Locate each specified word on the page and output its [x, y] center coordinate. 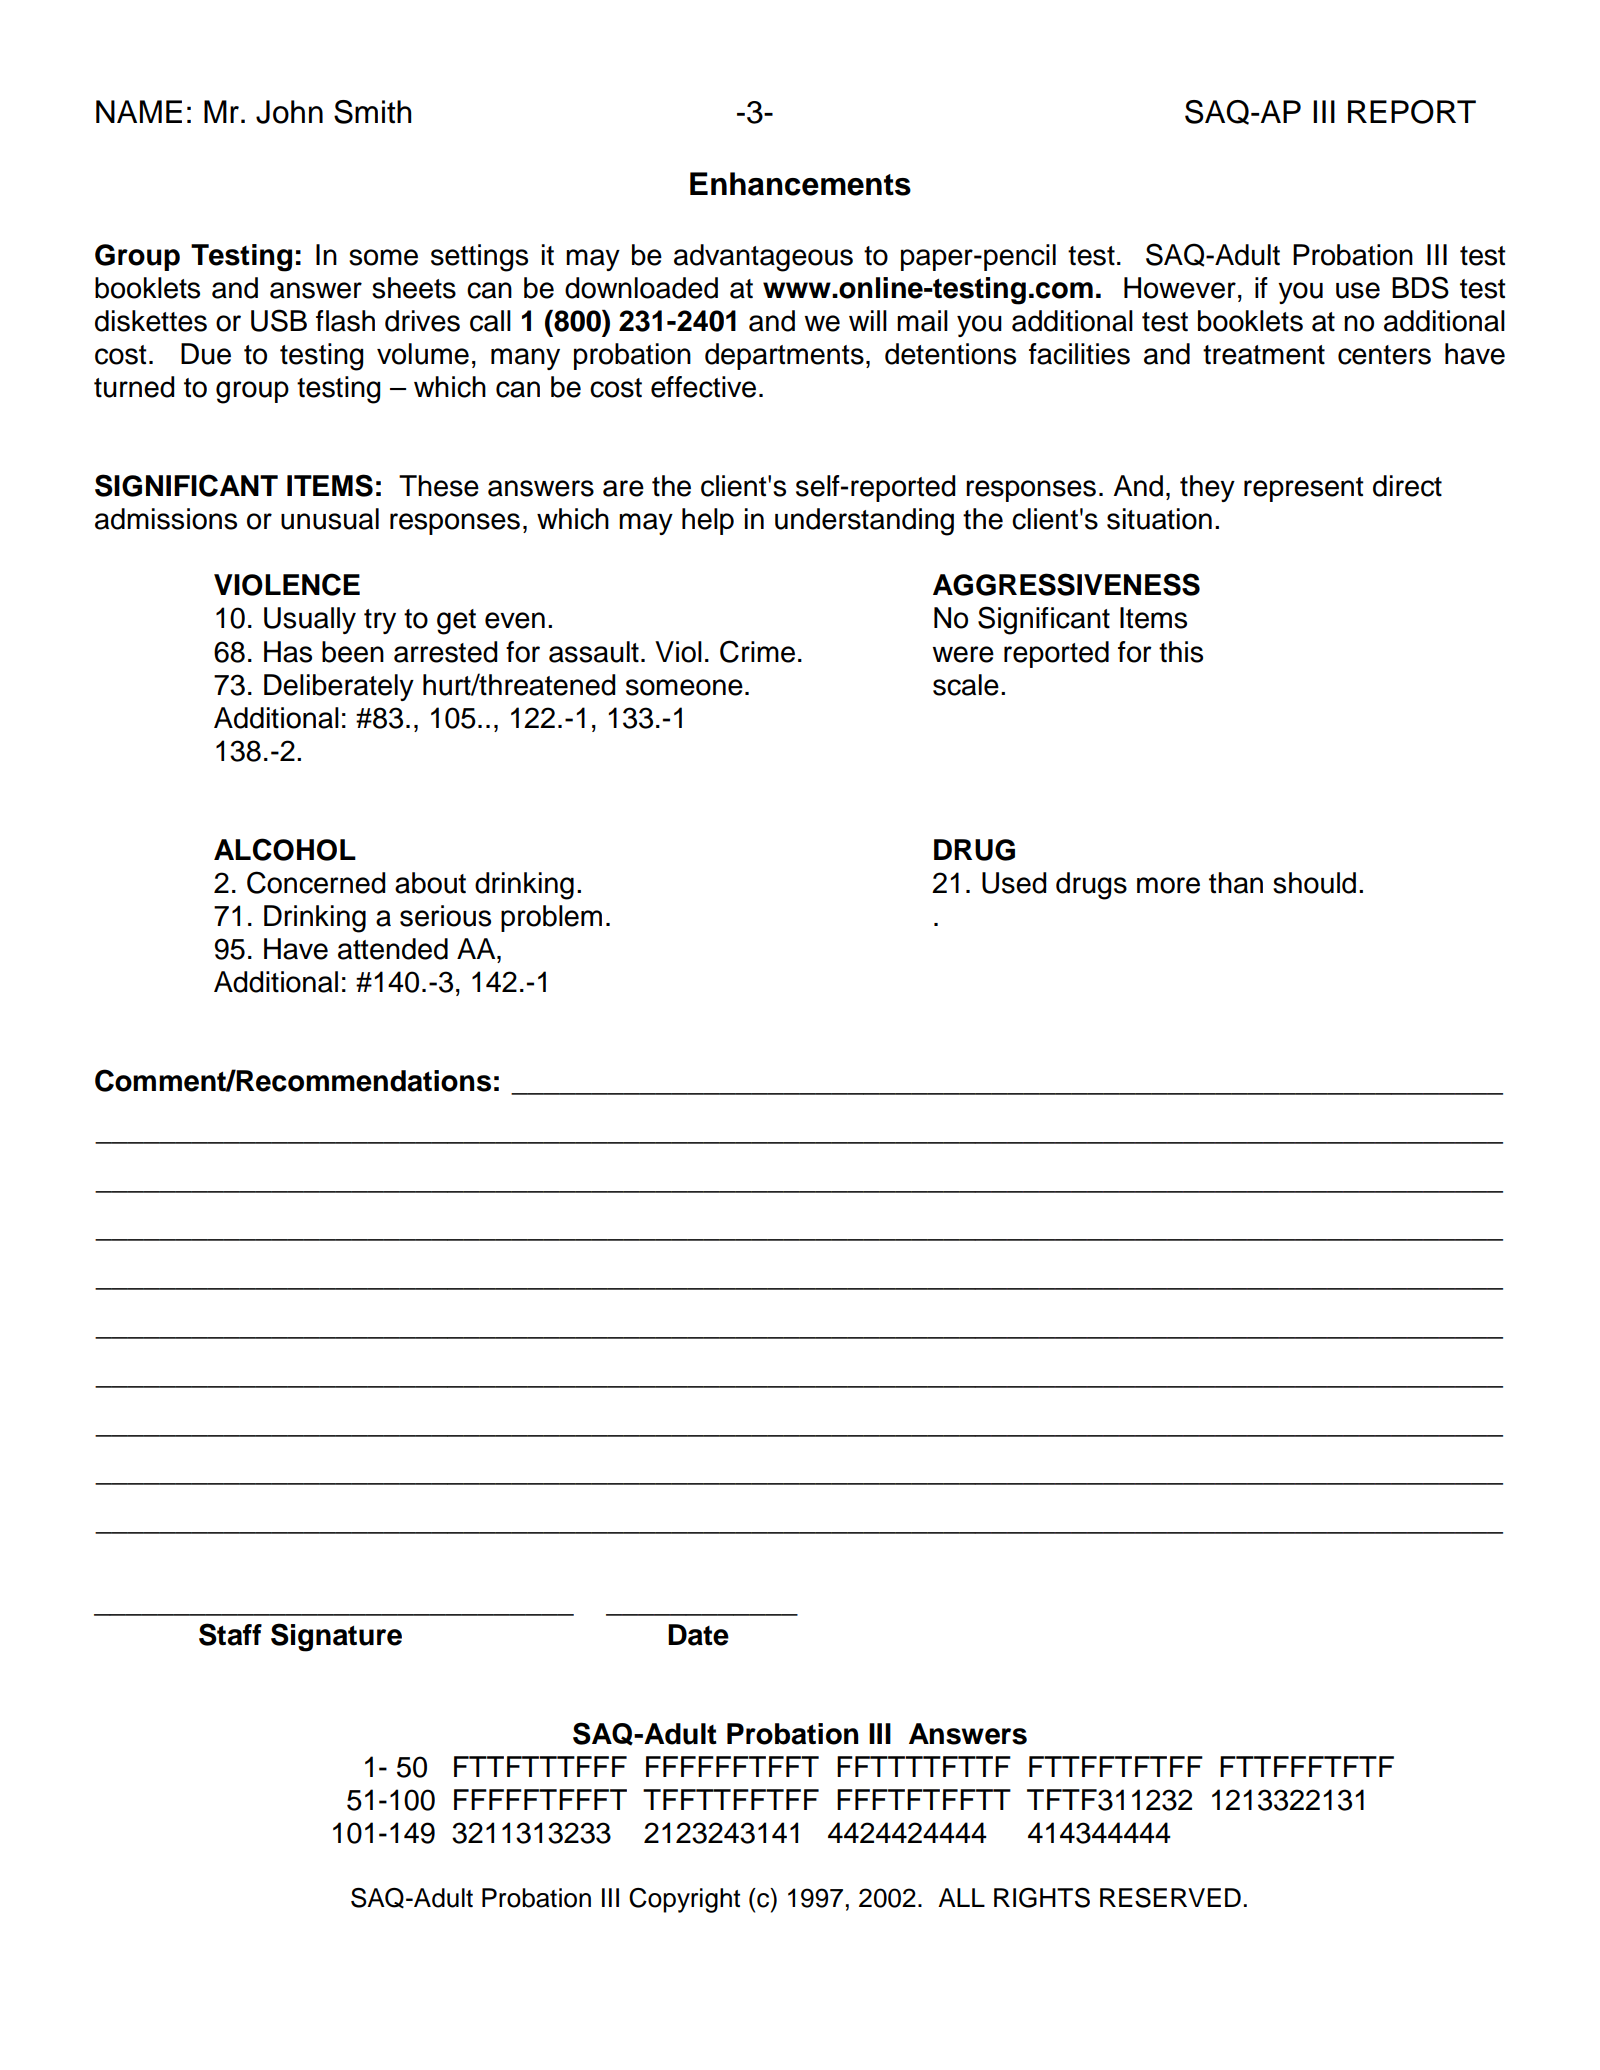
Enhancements [800, 184]
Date [698, 1635]
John [289, 112]
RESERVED [1170, 1898]
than [1236, 883]
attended [393, 949]
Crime [757, 651]
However [1180, 288]
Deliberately [339, 687]
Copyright [684, 1900]
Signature [336, 1637]
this [1181, 652]
